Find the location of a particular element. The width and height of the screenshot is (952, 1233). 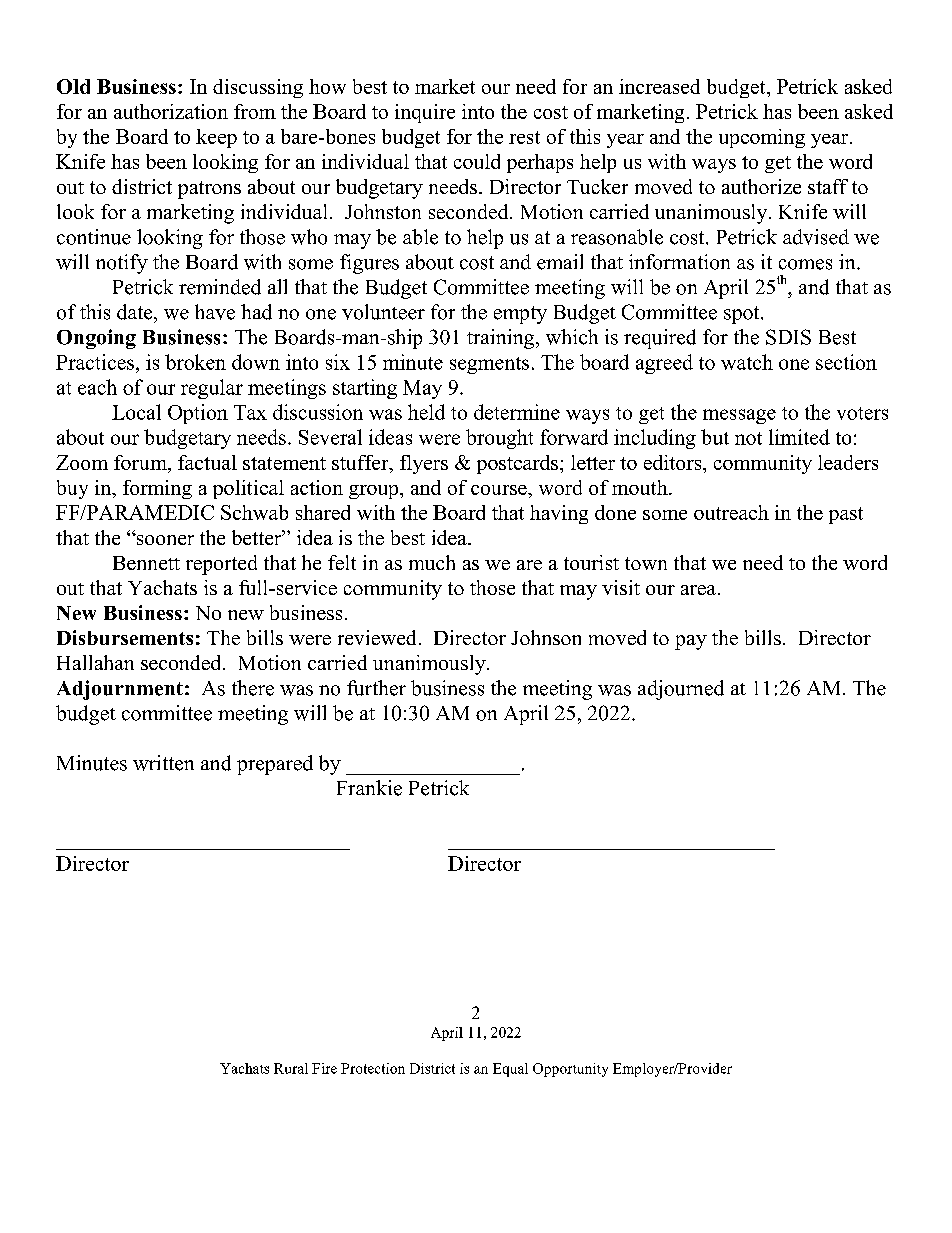

Adjournment is located at coordinates (120, 690).
